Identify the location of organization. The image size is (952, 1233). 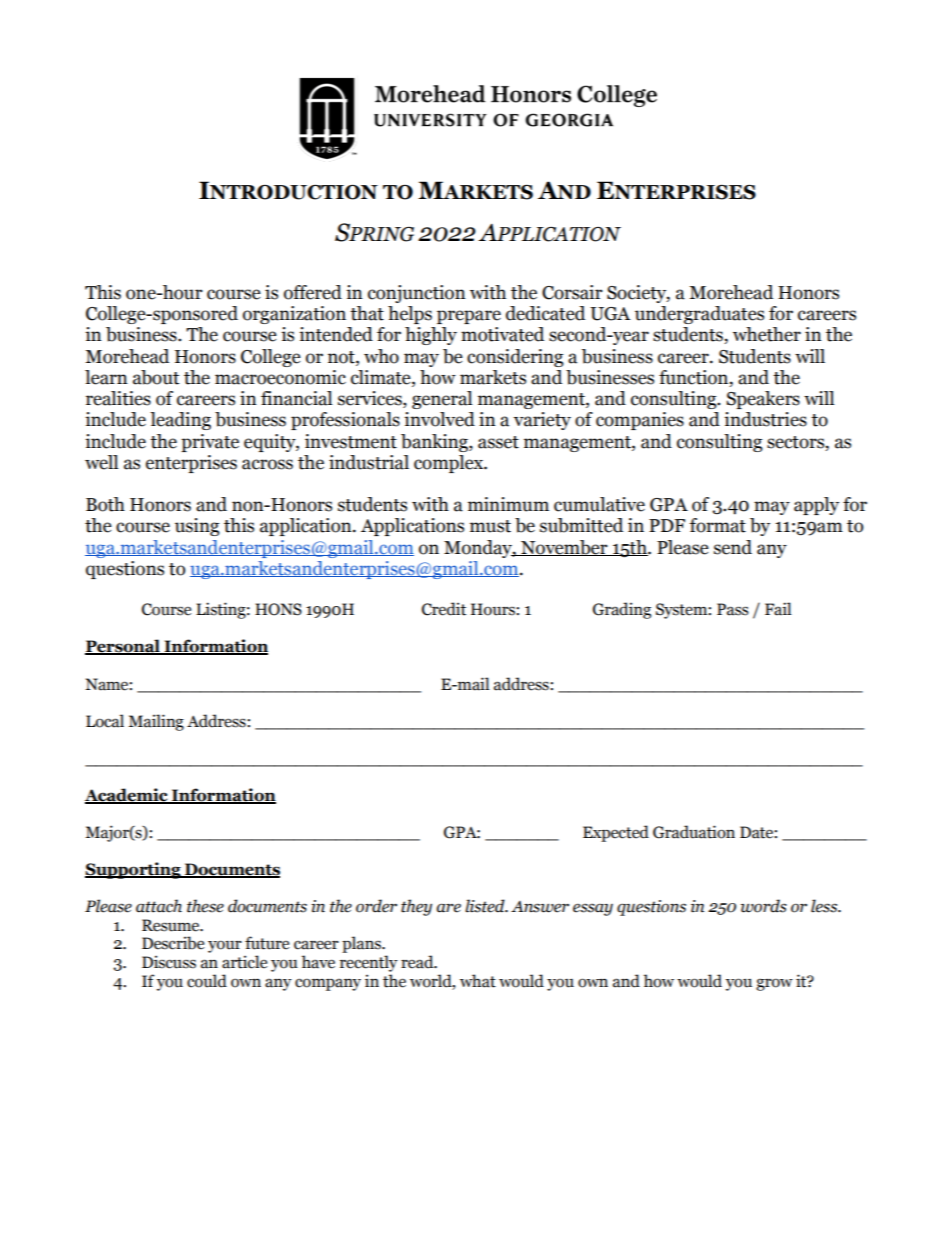
(294, 315).
